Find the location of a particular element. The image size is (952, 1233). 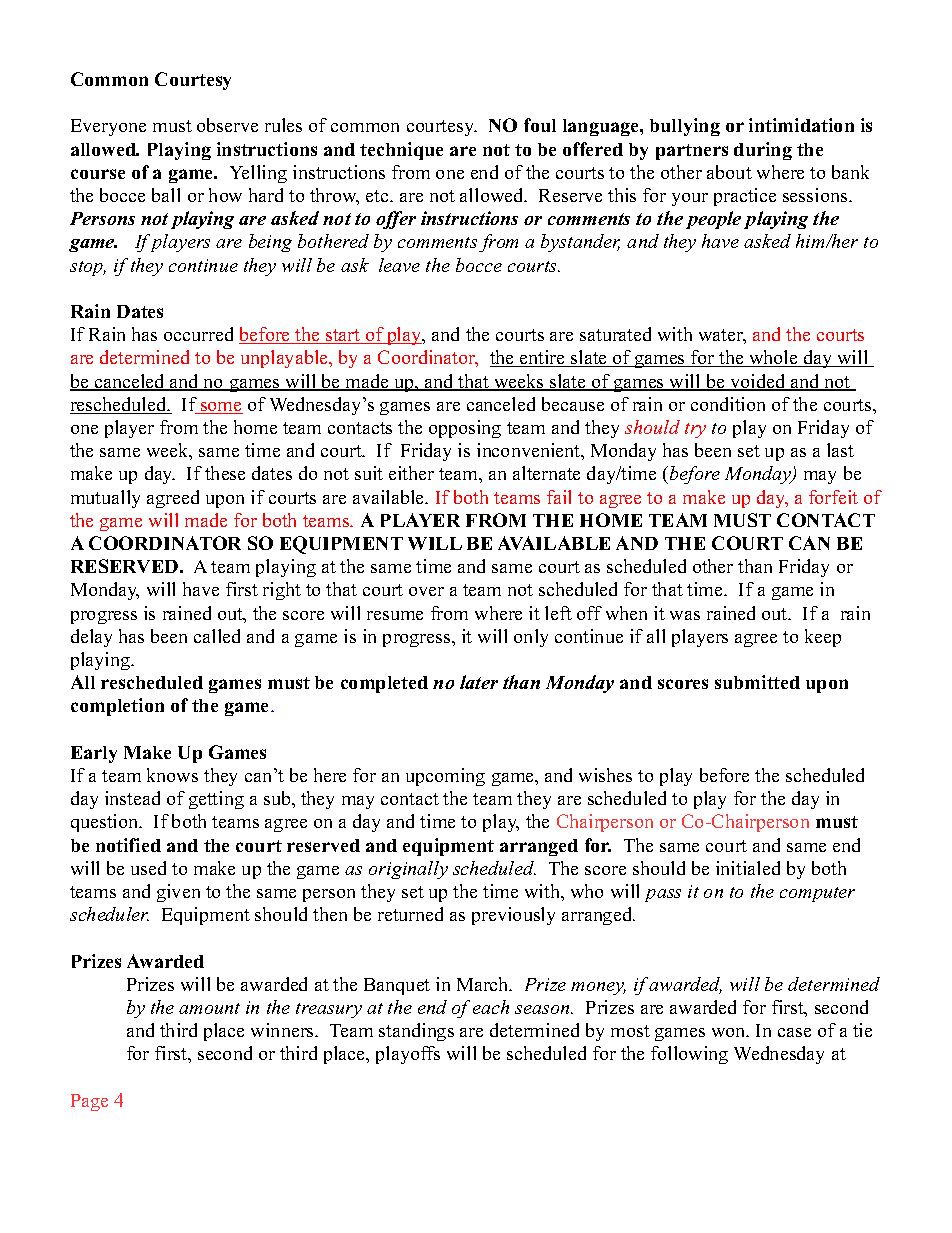

these is located at coordinates (225, 473).
